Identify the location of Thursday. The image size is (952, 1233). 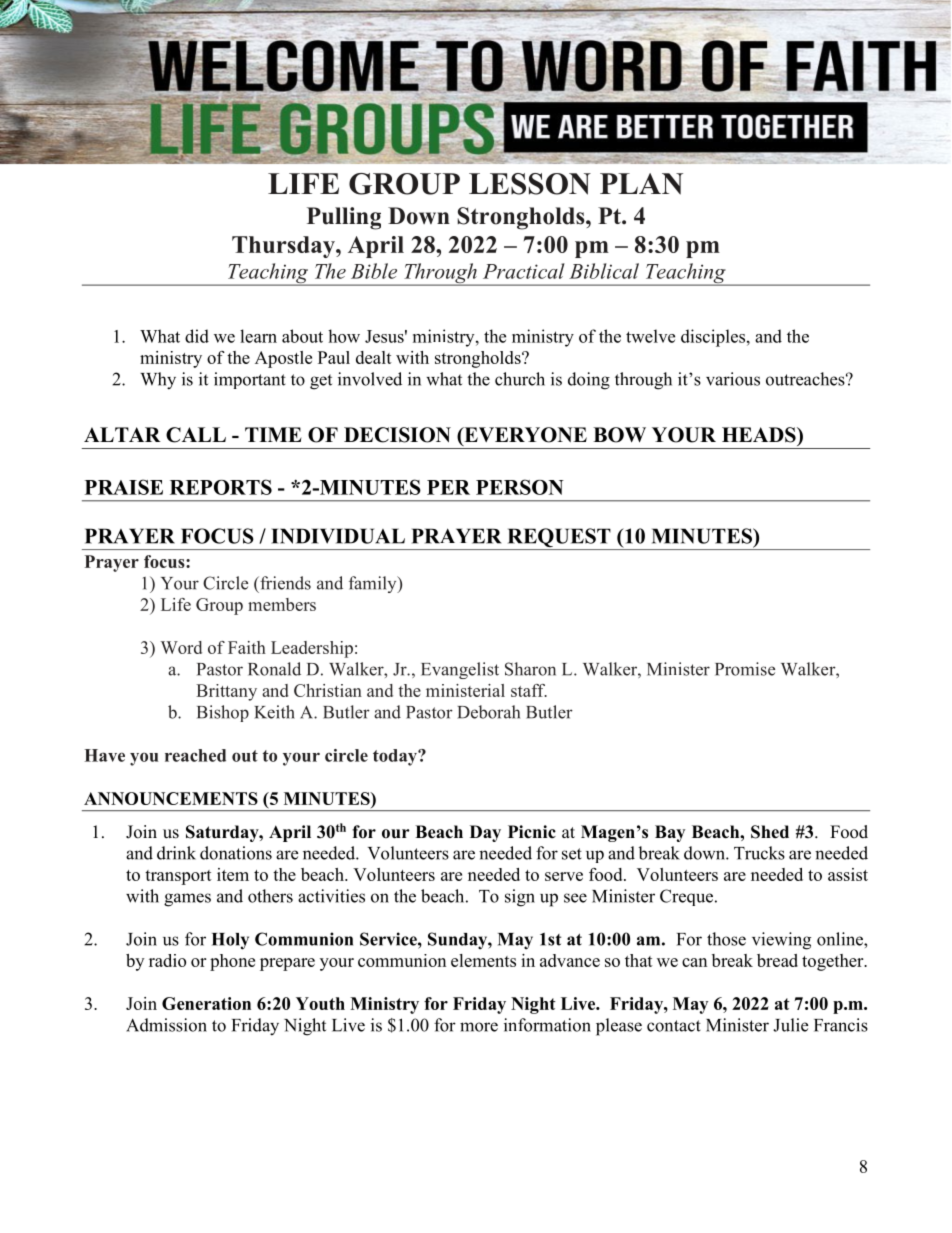
(284, 247).
